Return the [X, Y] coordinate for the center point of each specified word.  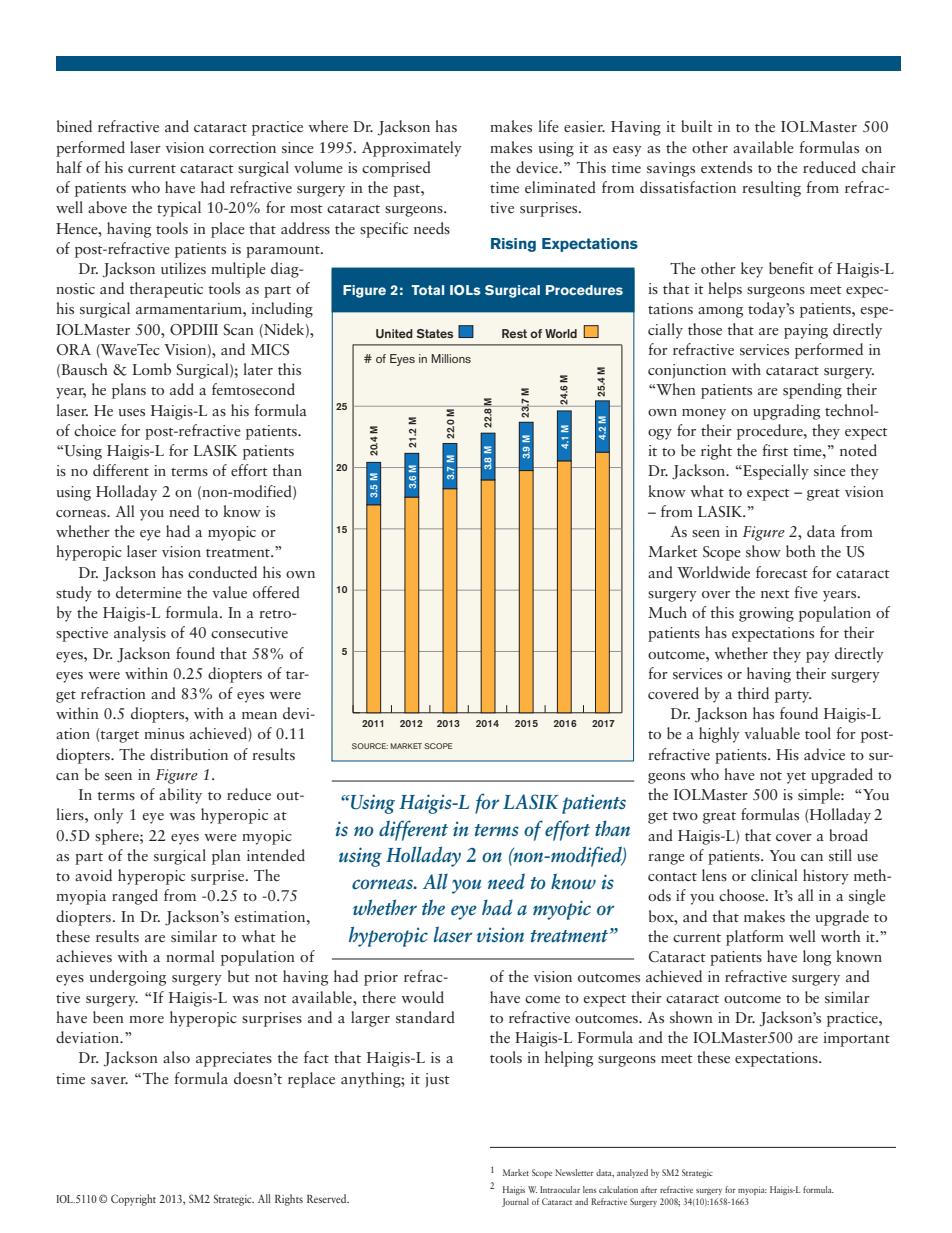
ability [180, 796]
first [775, 450]
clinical [774, 875]
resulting [771, 189]
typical [179, 209]
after [649, 1189]
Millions [451, 358]
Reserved [328, 1198]
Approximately [412, 149]
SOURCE [370, 746]
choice [95, 430]
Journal [515, 1202]
